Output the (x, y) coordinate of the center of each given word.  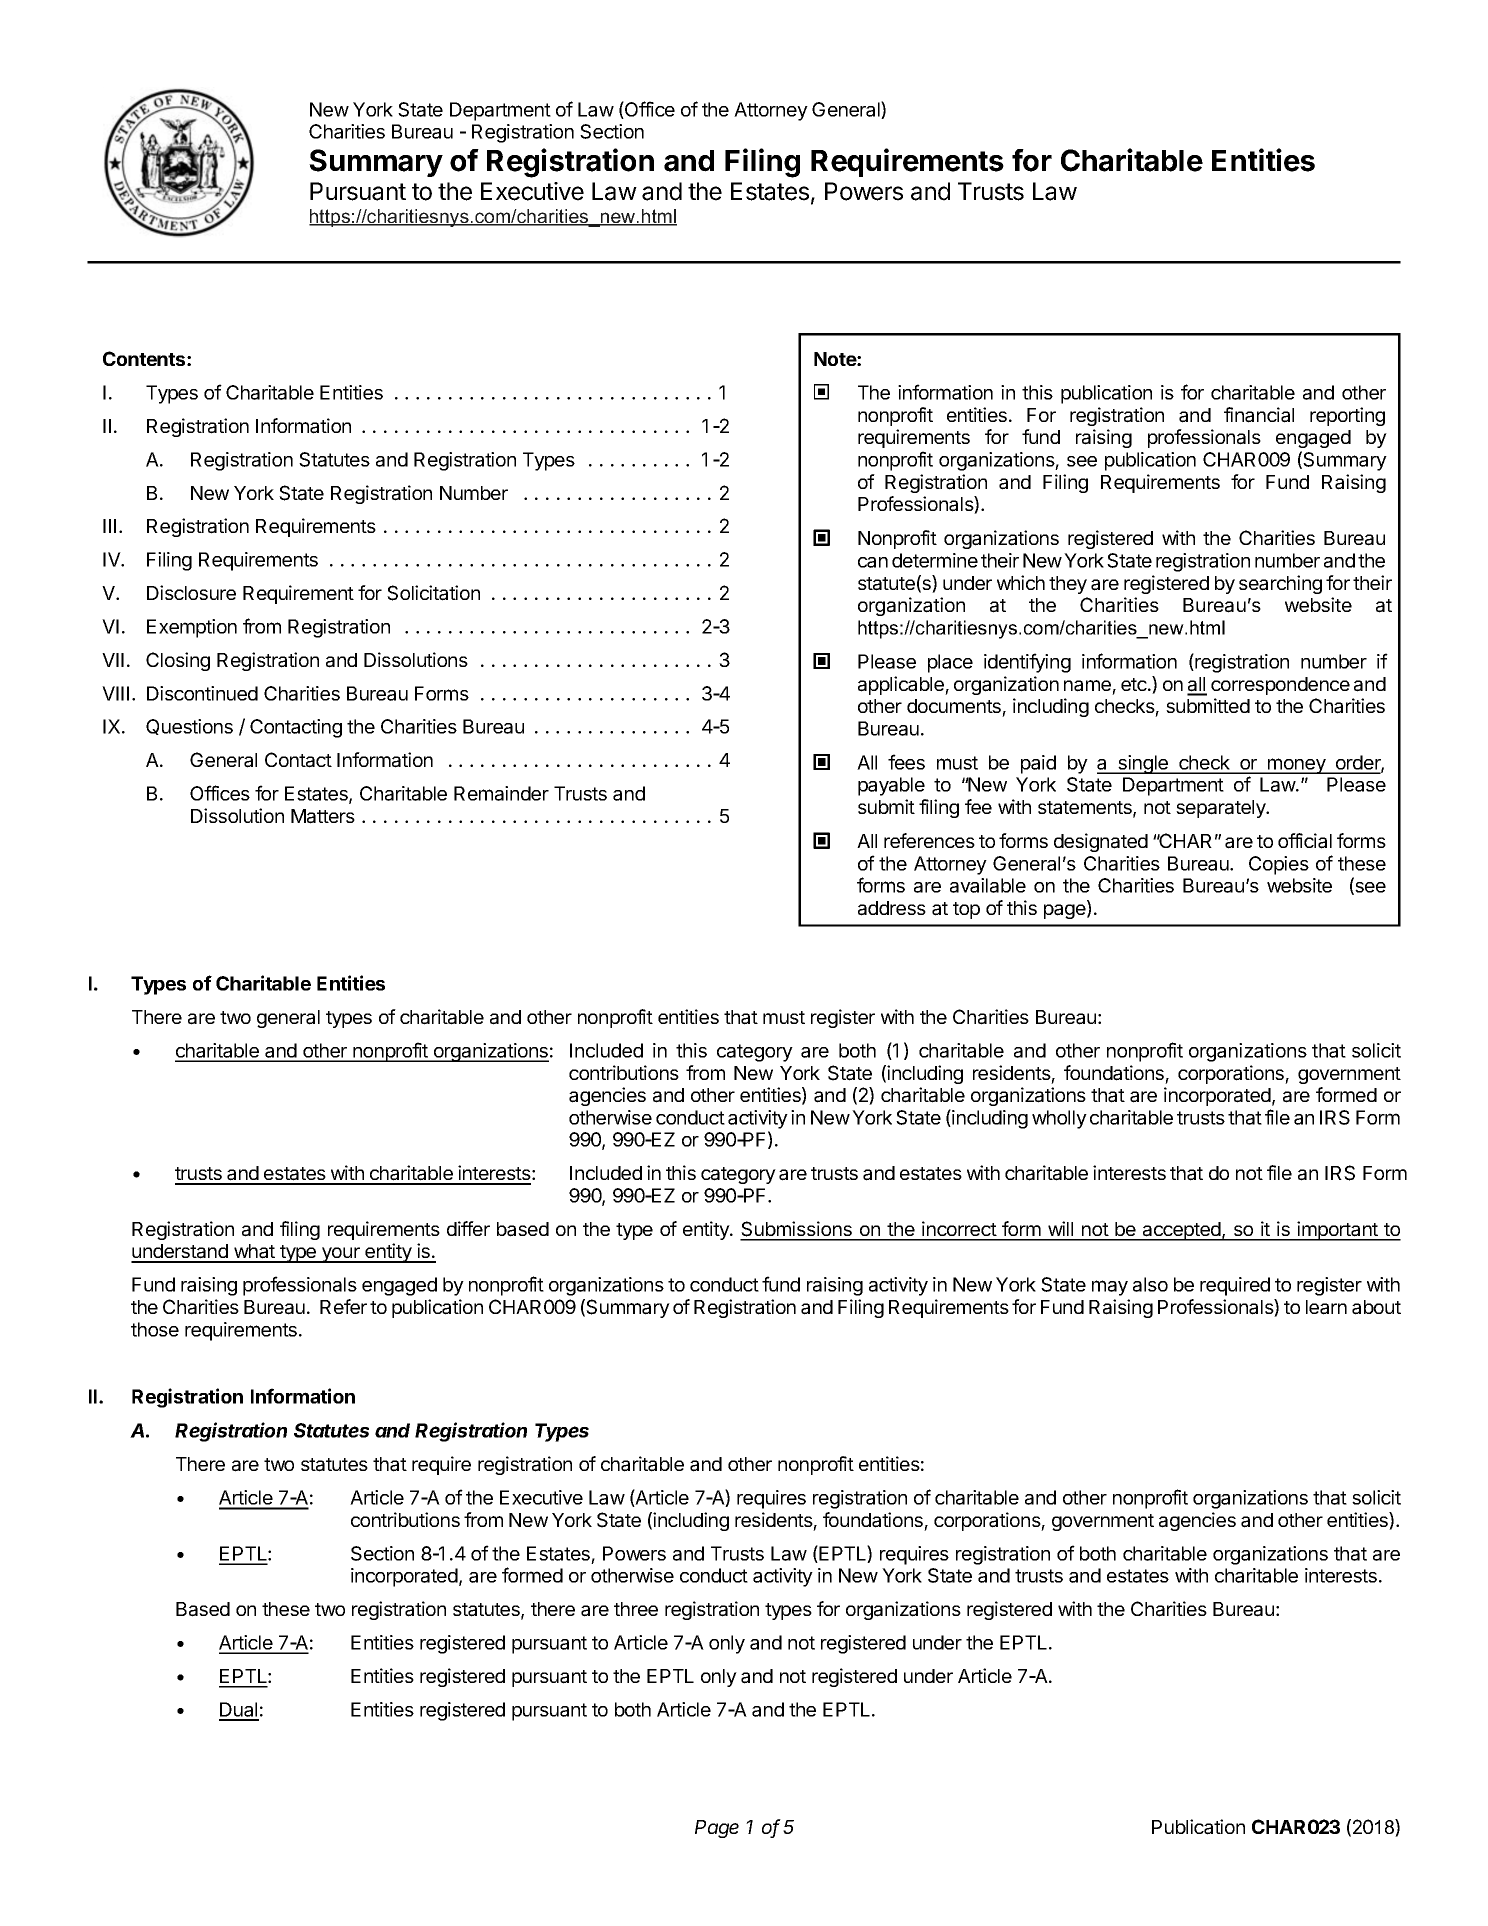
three (636, 1609)
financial (1259, 415)
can (873, 562)
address (892, 908)
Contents (145, 358)
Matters (323, 816)
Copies (1279, 865)
